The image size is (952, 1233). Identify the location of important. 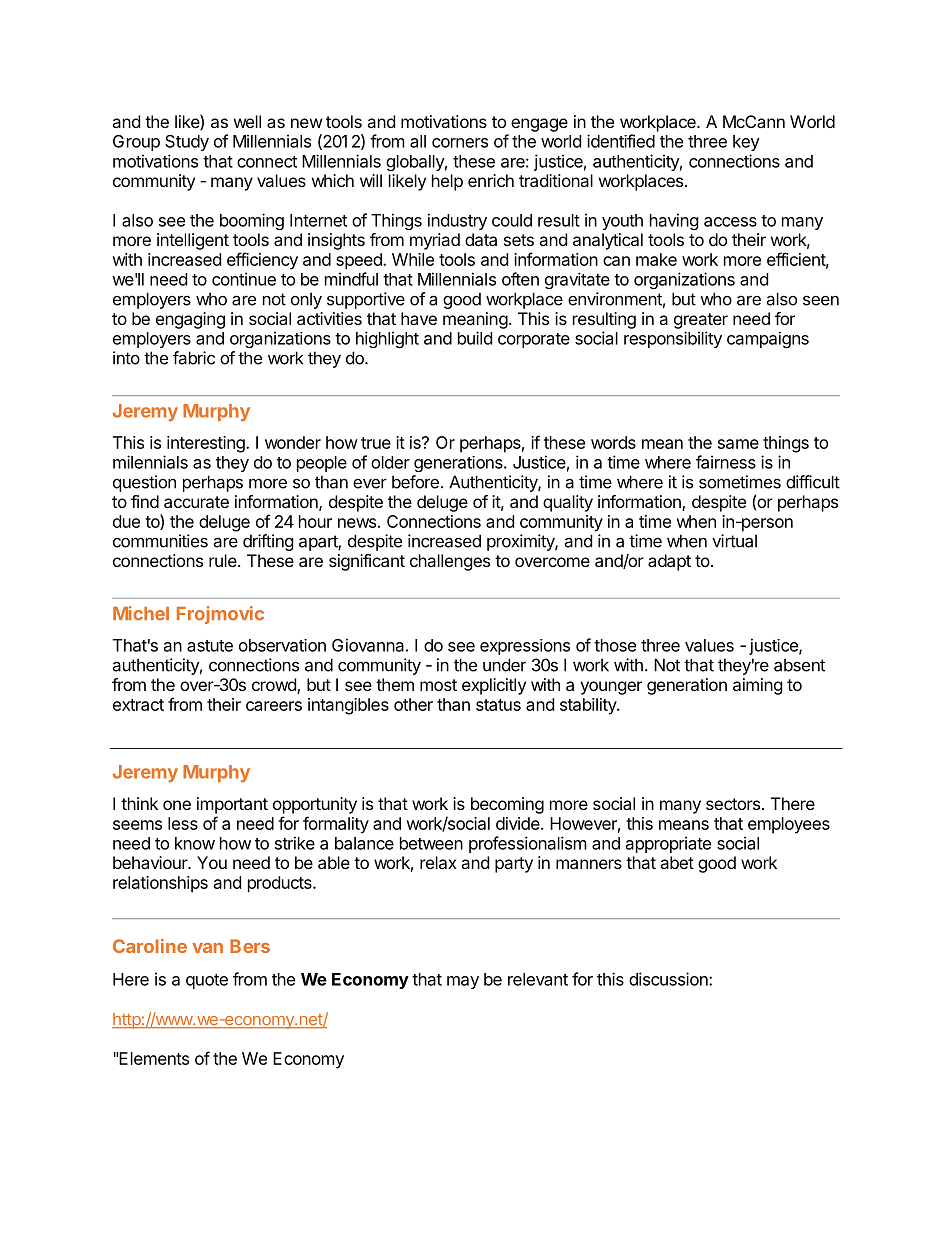
(232, 805).
